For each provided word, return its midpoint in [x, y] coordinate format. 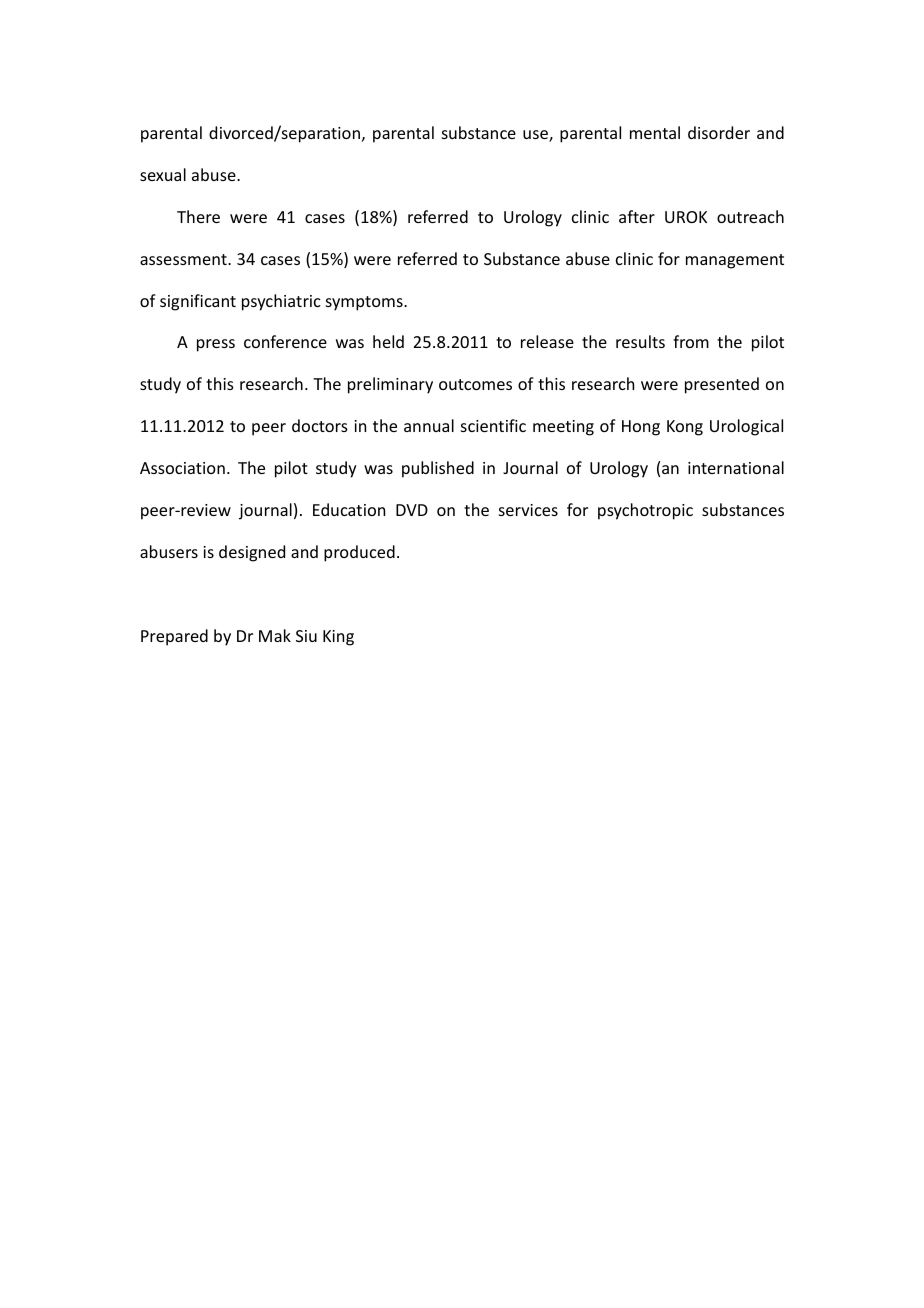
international [736, 467]
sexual [163, 174]
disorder [719, 132]
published [438, 469]
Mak [275, 635]
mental [655, 132]
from [691, 341]
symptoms [365, 303]
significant [198, 302]
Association [182, 468]
